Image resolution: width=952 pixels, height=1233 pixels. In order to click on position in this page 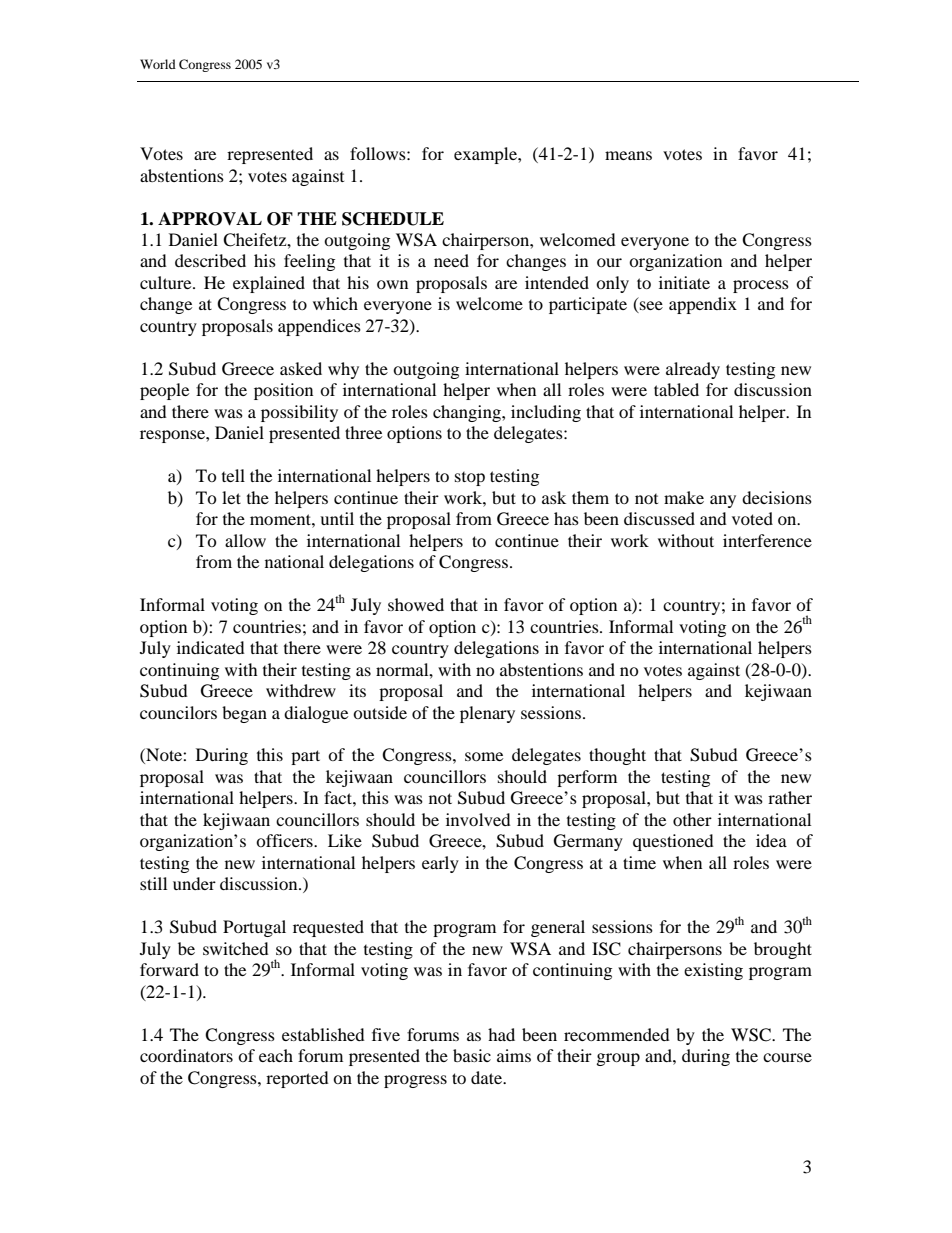, I will do `click(283, 391)`.
